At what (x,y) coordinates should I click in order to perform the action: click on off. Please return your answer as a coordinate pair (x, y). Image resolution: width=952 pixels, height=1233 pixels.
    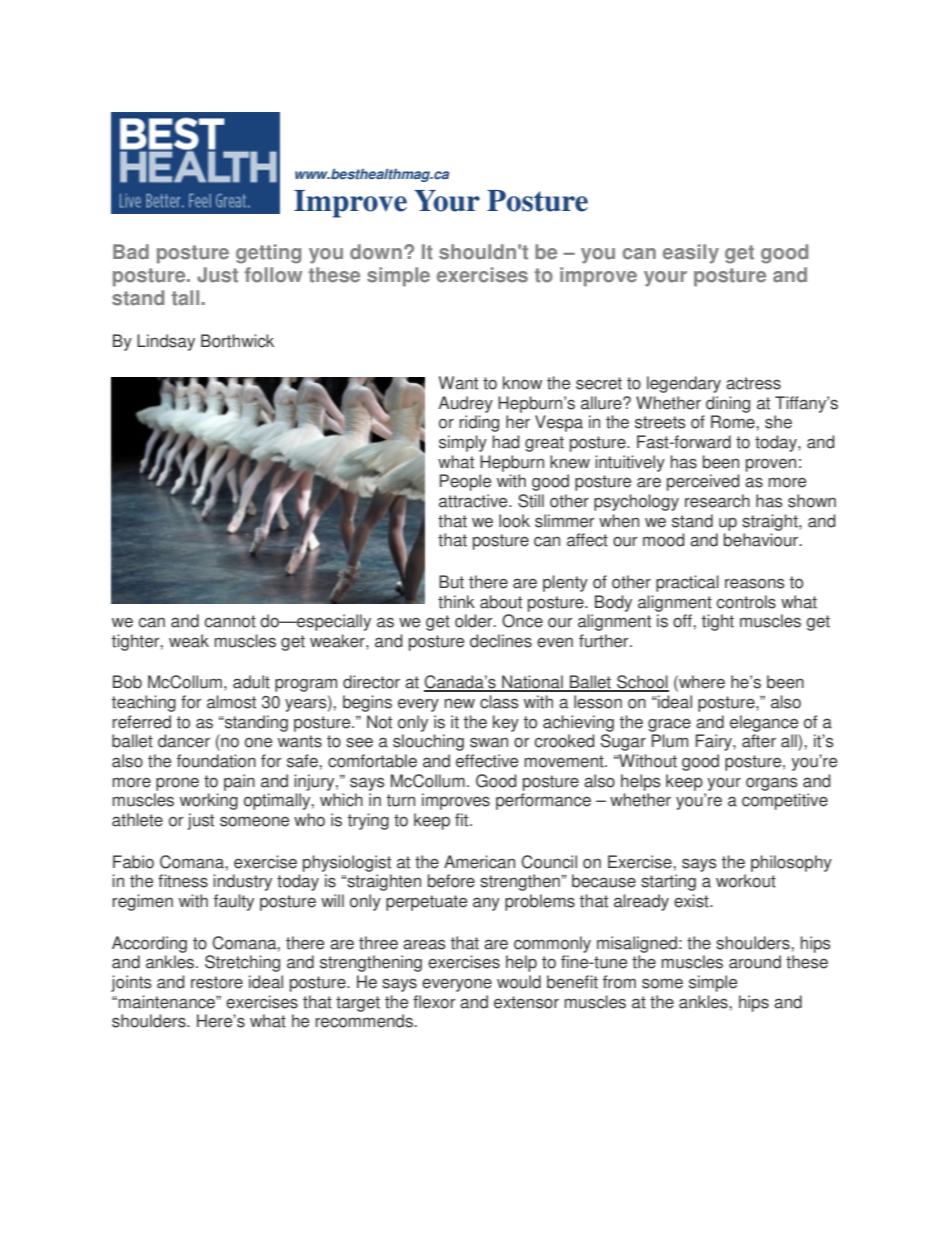
    Looking at the image, I should click on (683, 621).
